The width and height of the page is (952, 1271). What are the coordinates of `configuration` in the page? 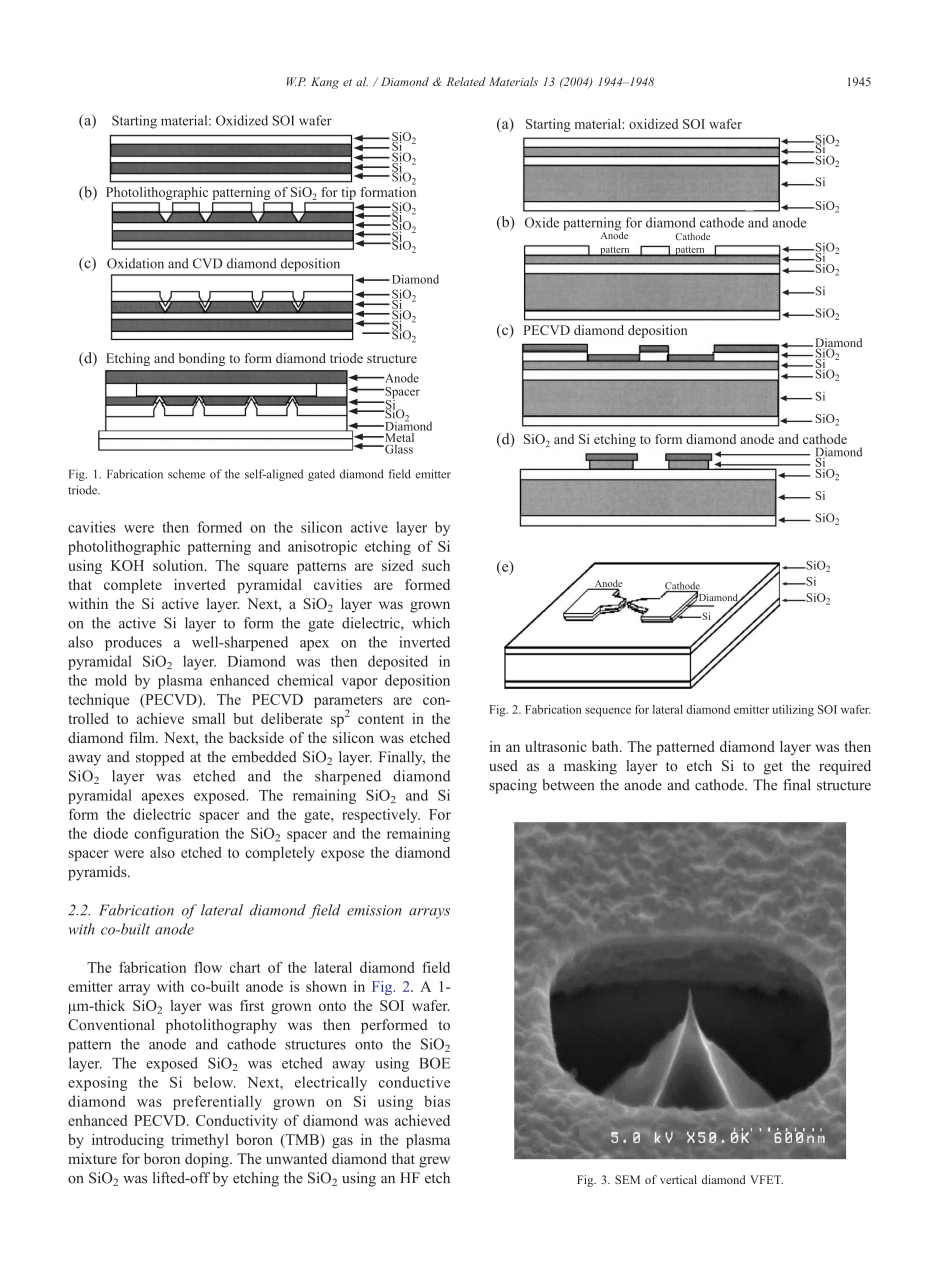 It's located at (176, 834).
